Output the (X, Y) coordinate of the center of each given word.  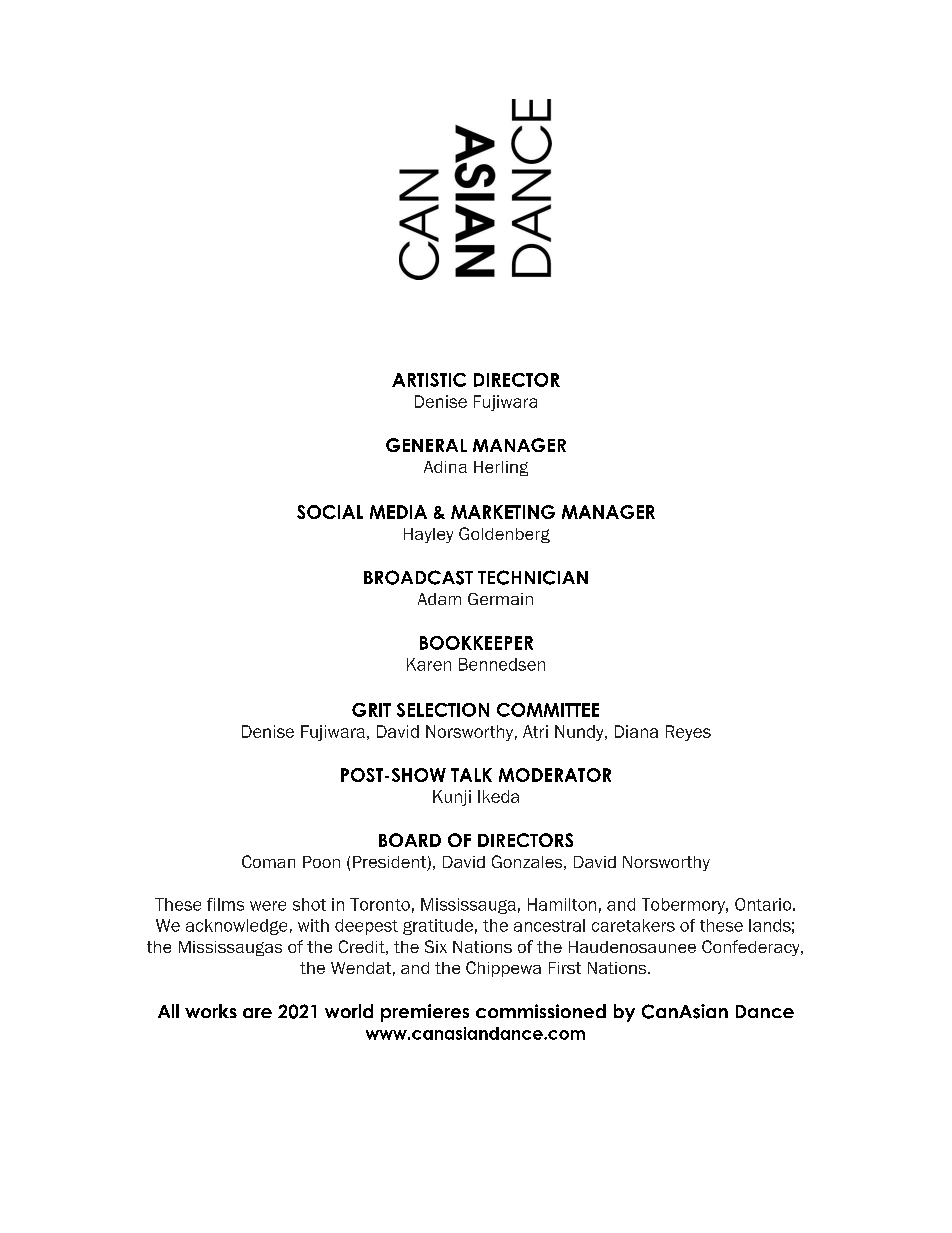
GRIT (371, 710)
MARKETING (503, 512)
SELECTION (443, 710)
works (211, 1011)
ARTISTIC (429, 380)
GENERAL (426, 445)
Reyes (688, 733)
